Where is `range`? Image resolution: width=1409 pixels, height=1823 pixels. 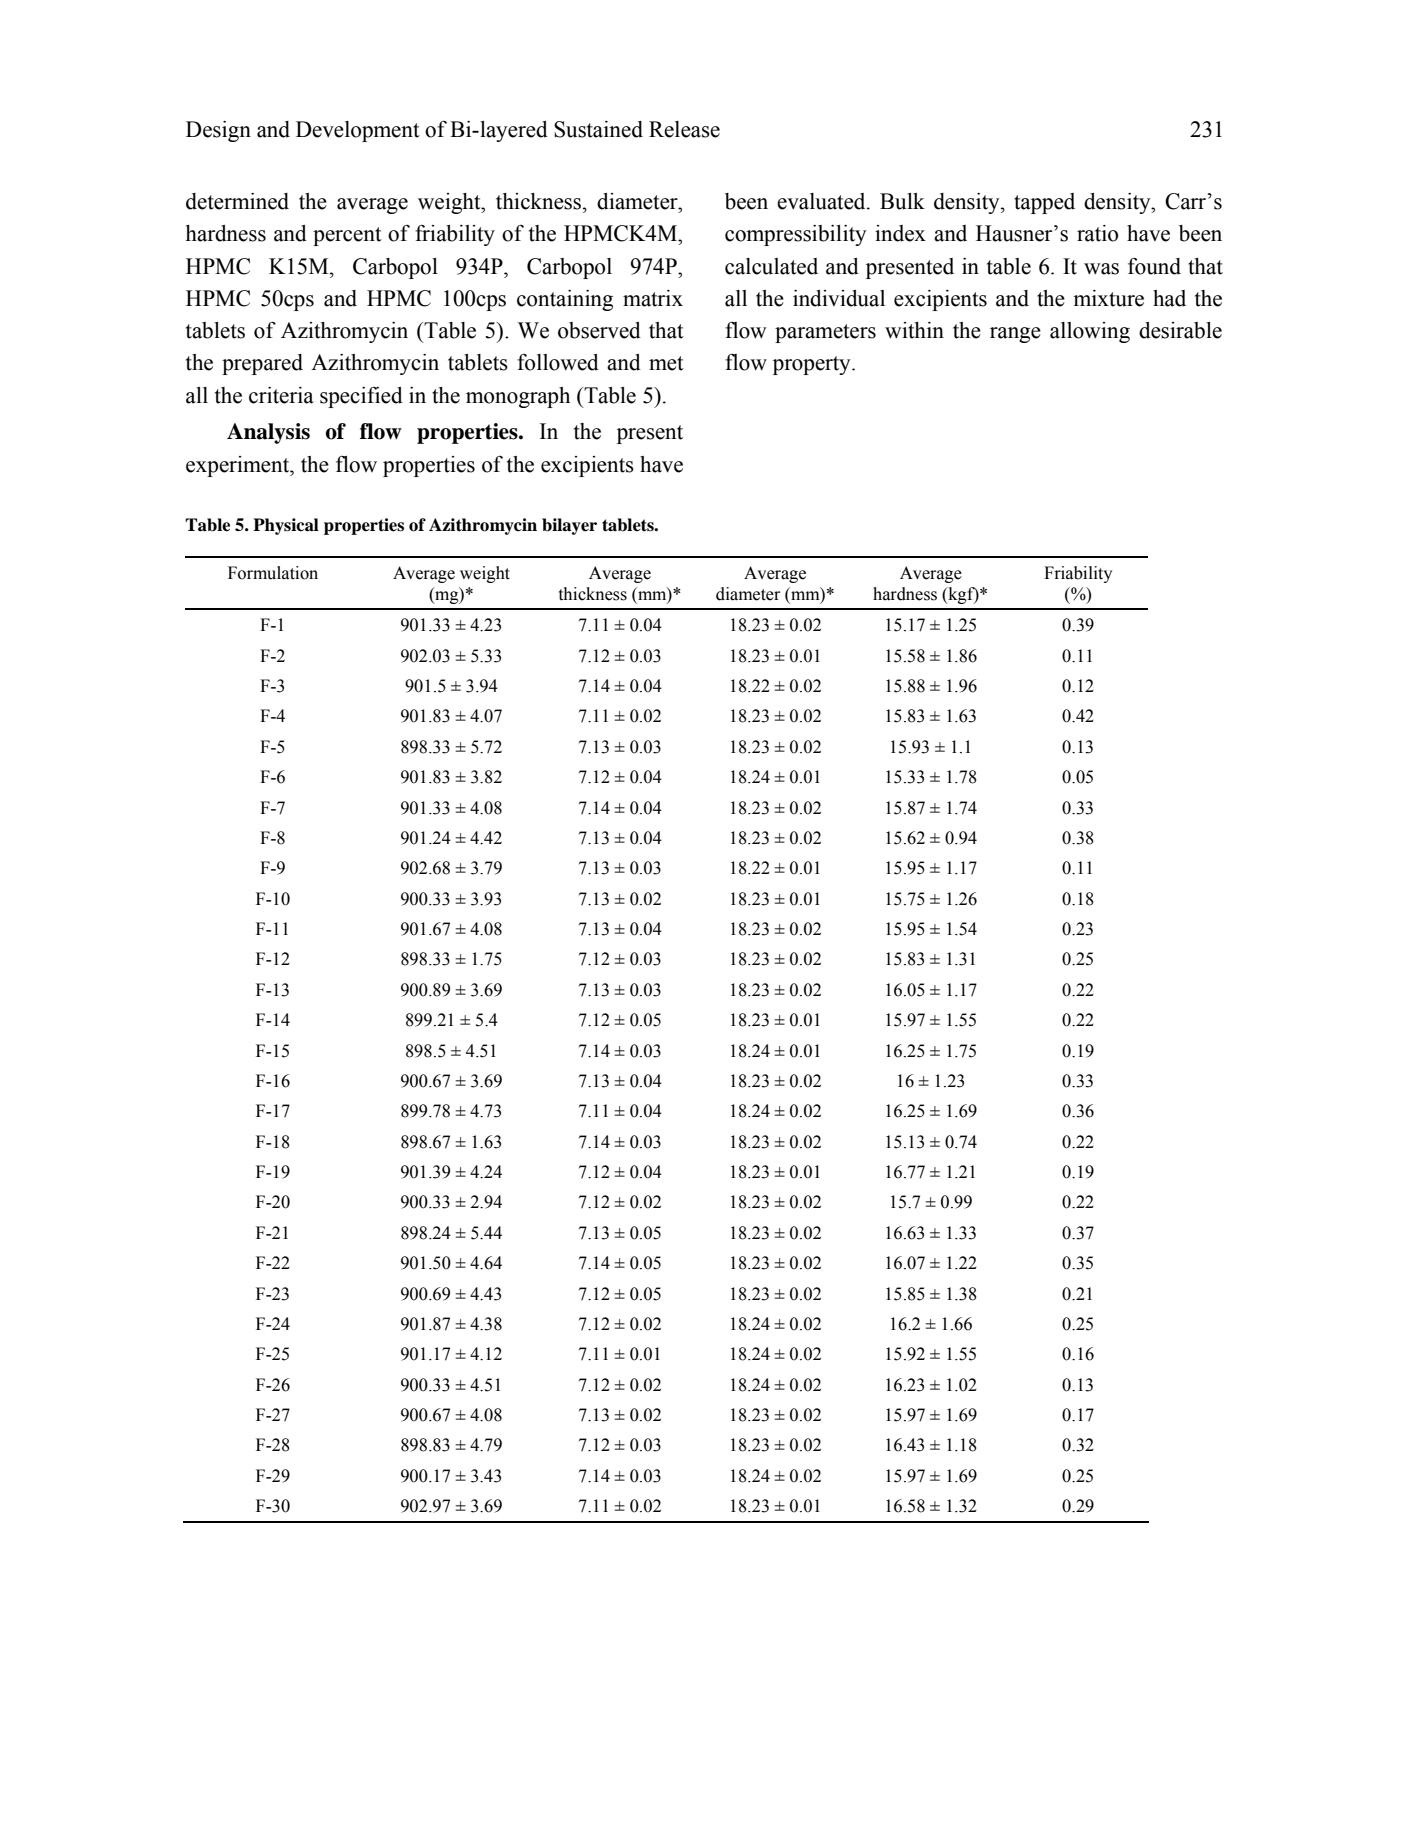 range is located at coordinates (1015, 335).
